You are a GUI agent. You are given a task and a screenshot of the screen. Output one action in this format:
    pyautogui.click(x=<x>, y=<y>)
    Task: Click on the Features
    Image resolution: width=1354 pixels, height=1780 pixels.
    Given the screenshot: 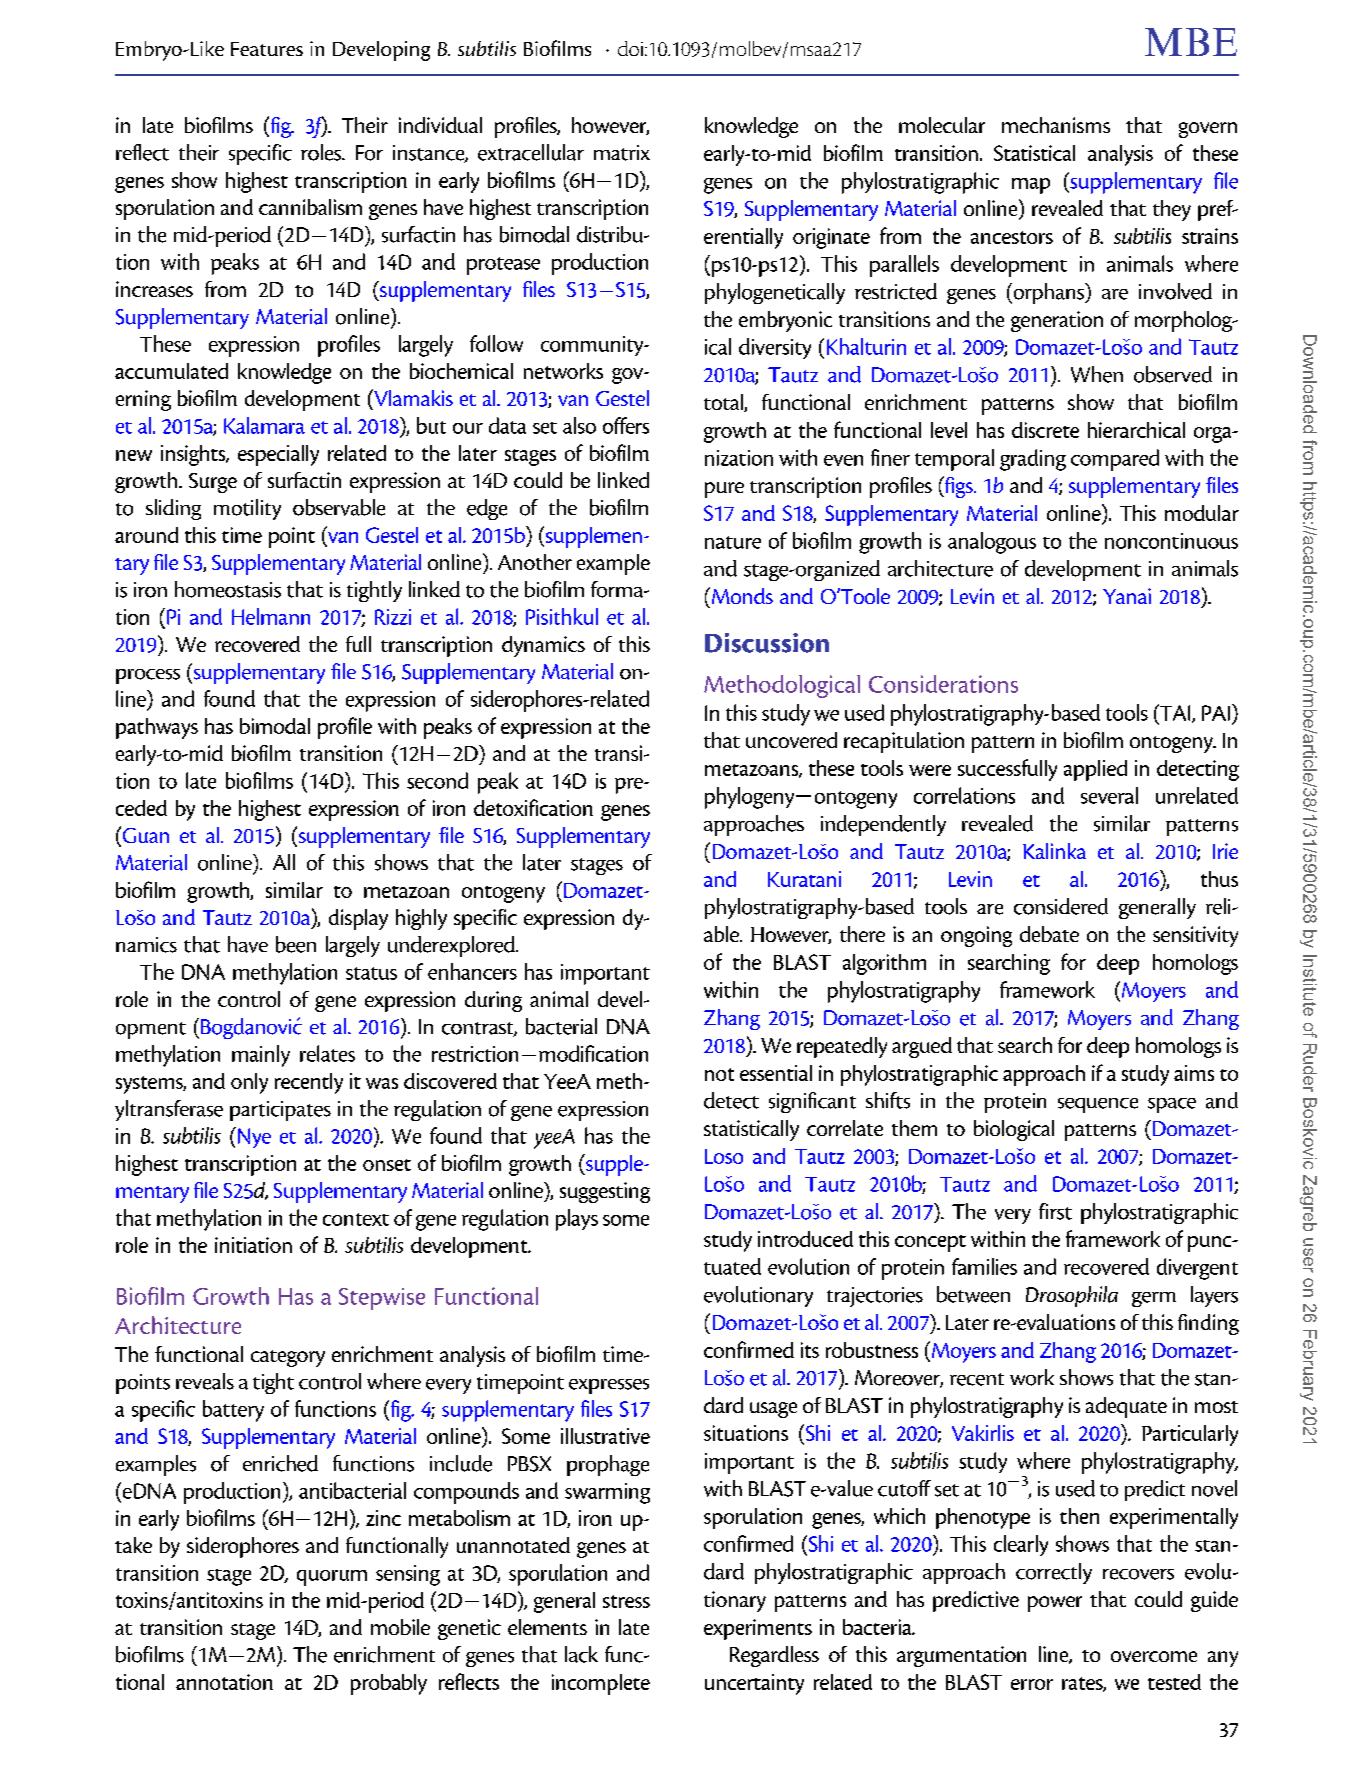 What is the action you would take?
    pyautogui.click(x=267, y=49)
